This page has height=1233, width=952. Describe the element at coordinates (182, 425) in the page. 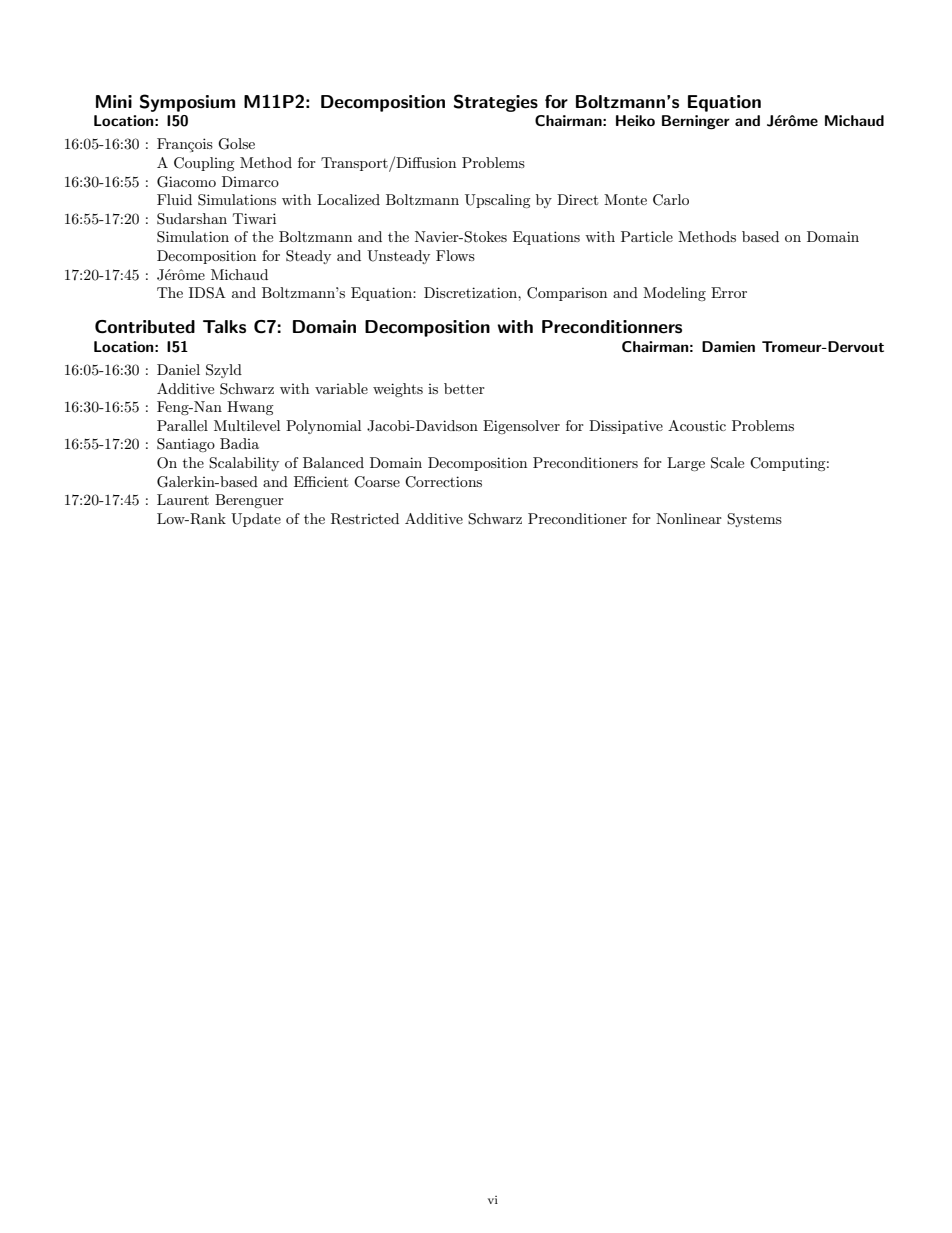

I see `Parallel` at that location.
